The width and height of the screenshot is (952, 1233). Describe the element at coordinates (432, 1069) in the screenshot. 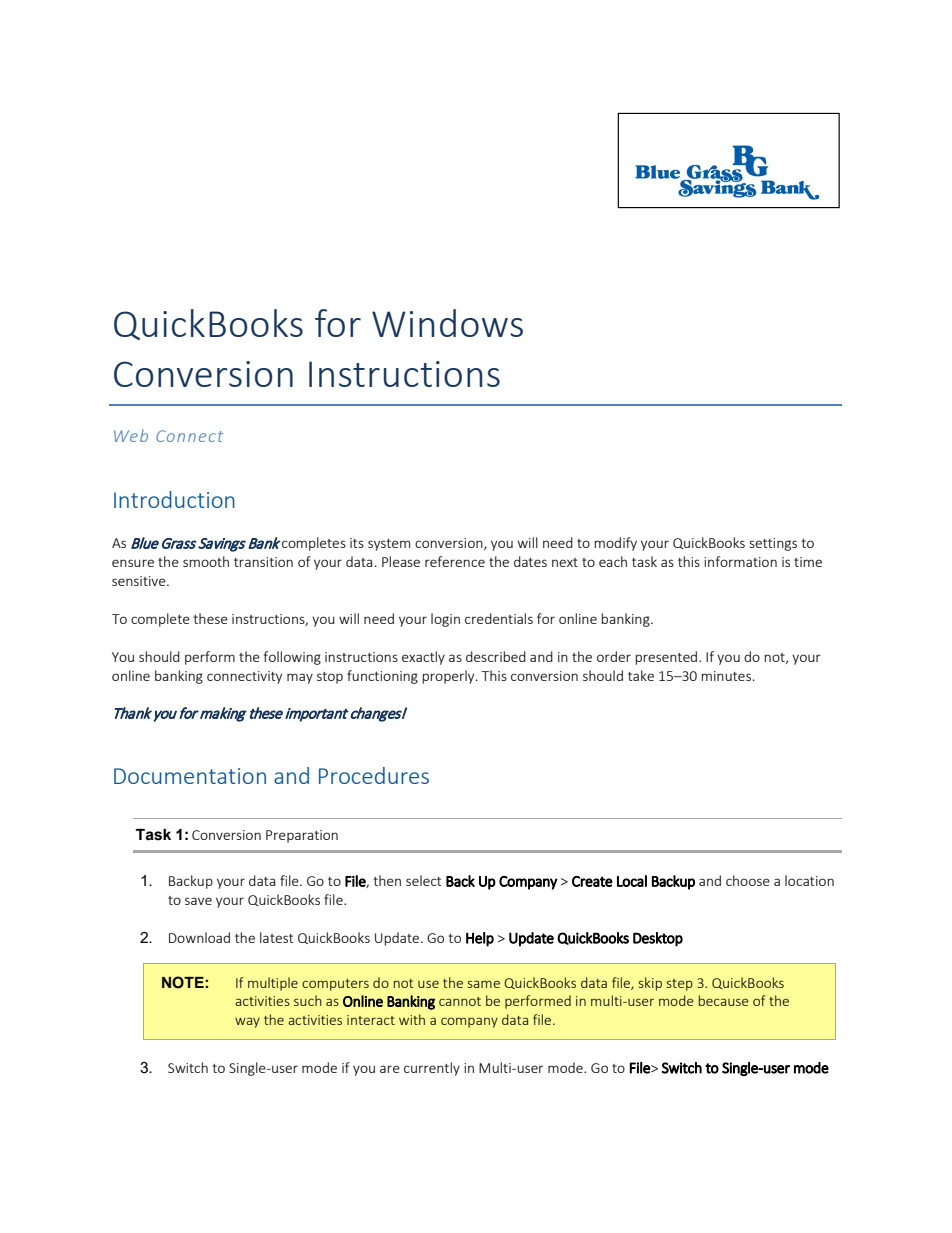

I see `currently` at that location.
